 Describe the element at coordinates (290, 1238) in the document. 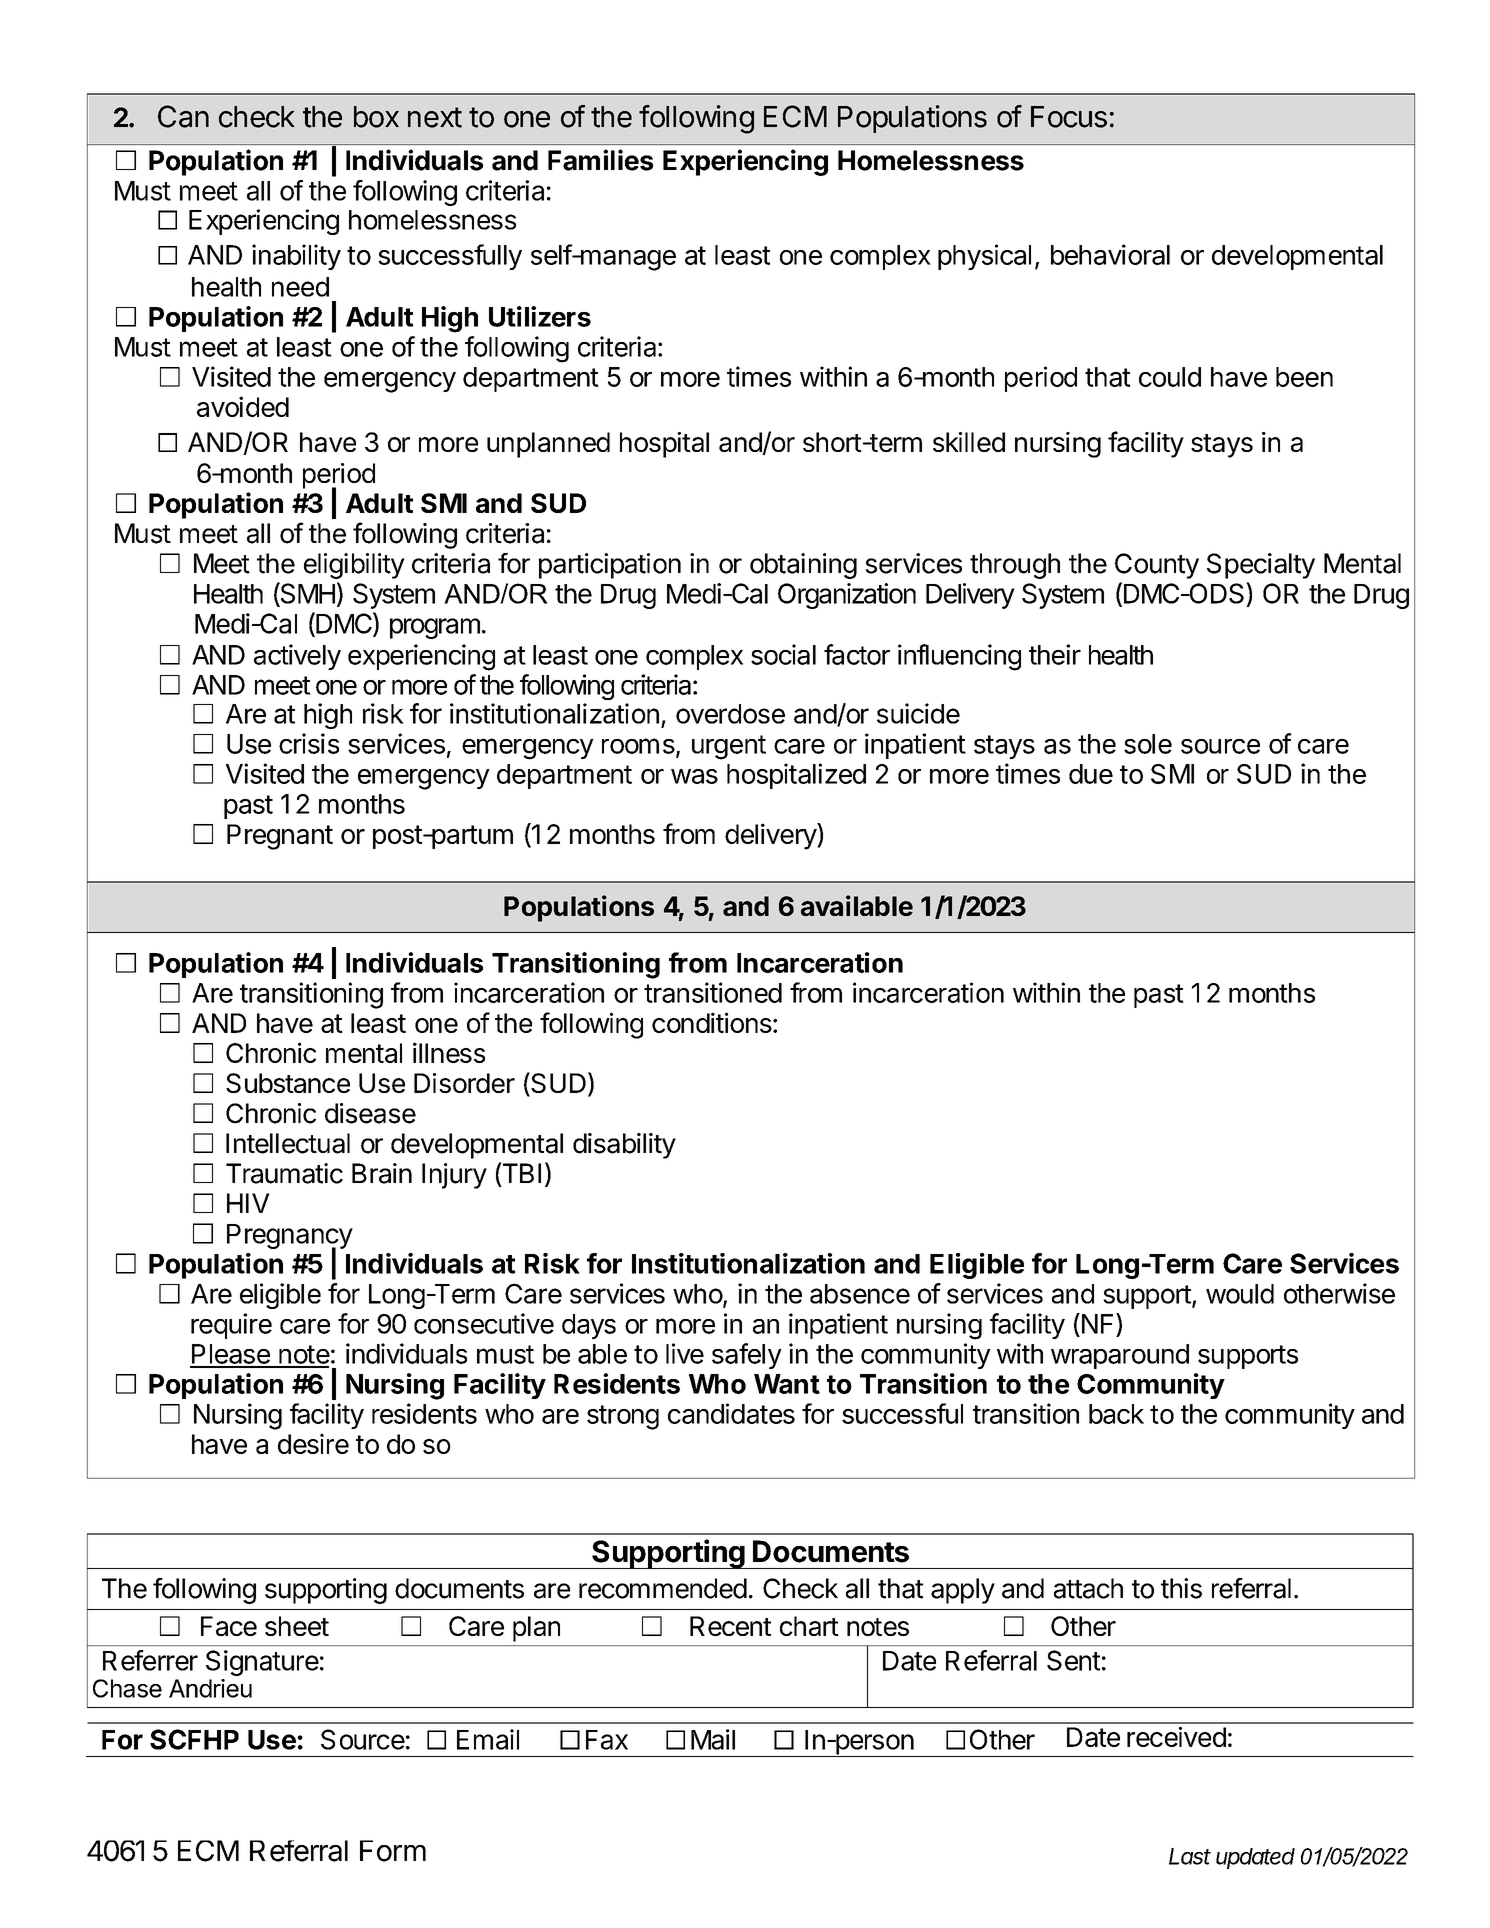

I see `Pregnancy` at that location.
